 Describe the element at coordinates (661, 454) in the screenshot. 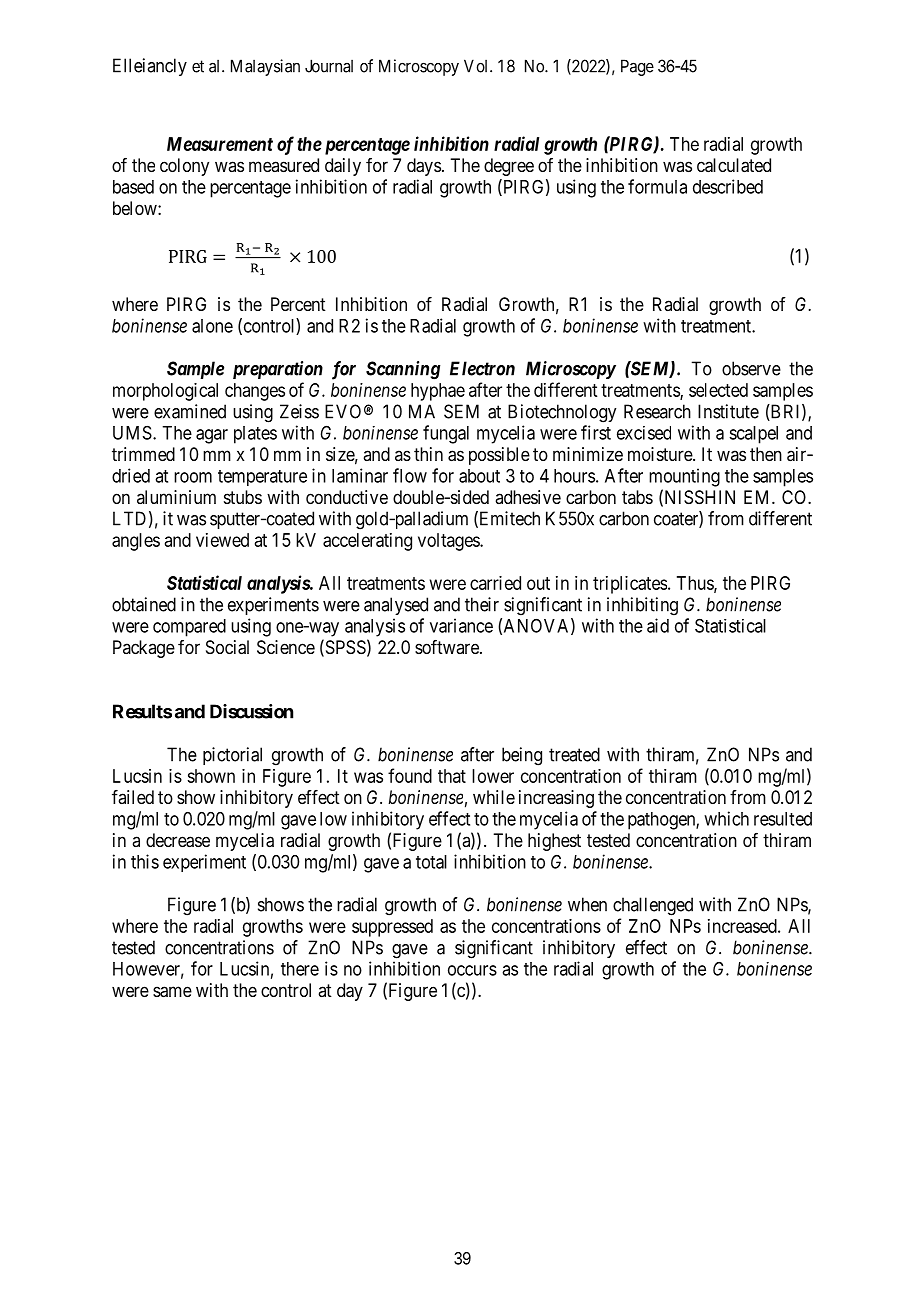

I see `moisture` at that location.
